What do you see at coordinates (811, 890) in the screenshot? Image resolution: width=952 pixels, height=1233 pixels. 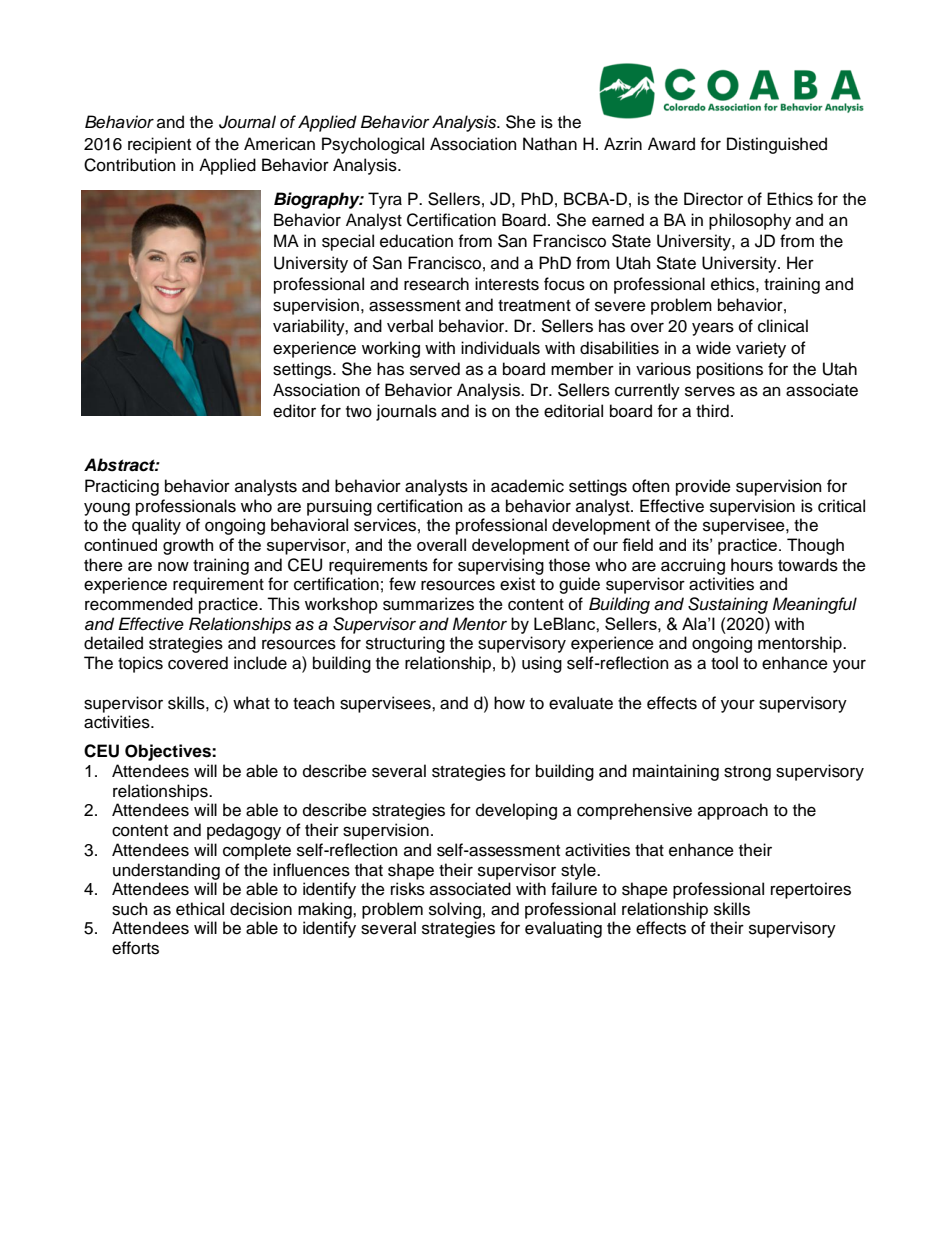 I see `repertoires` at bounding box center [811, 890].
